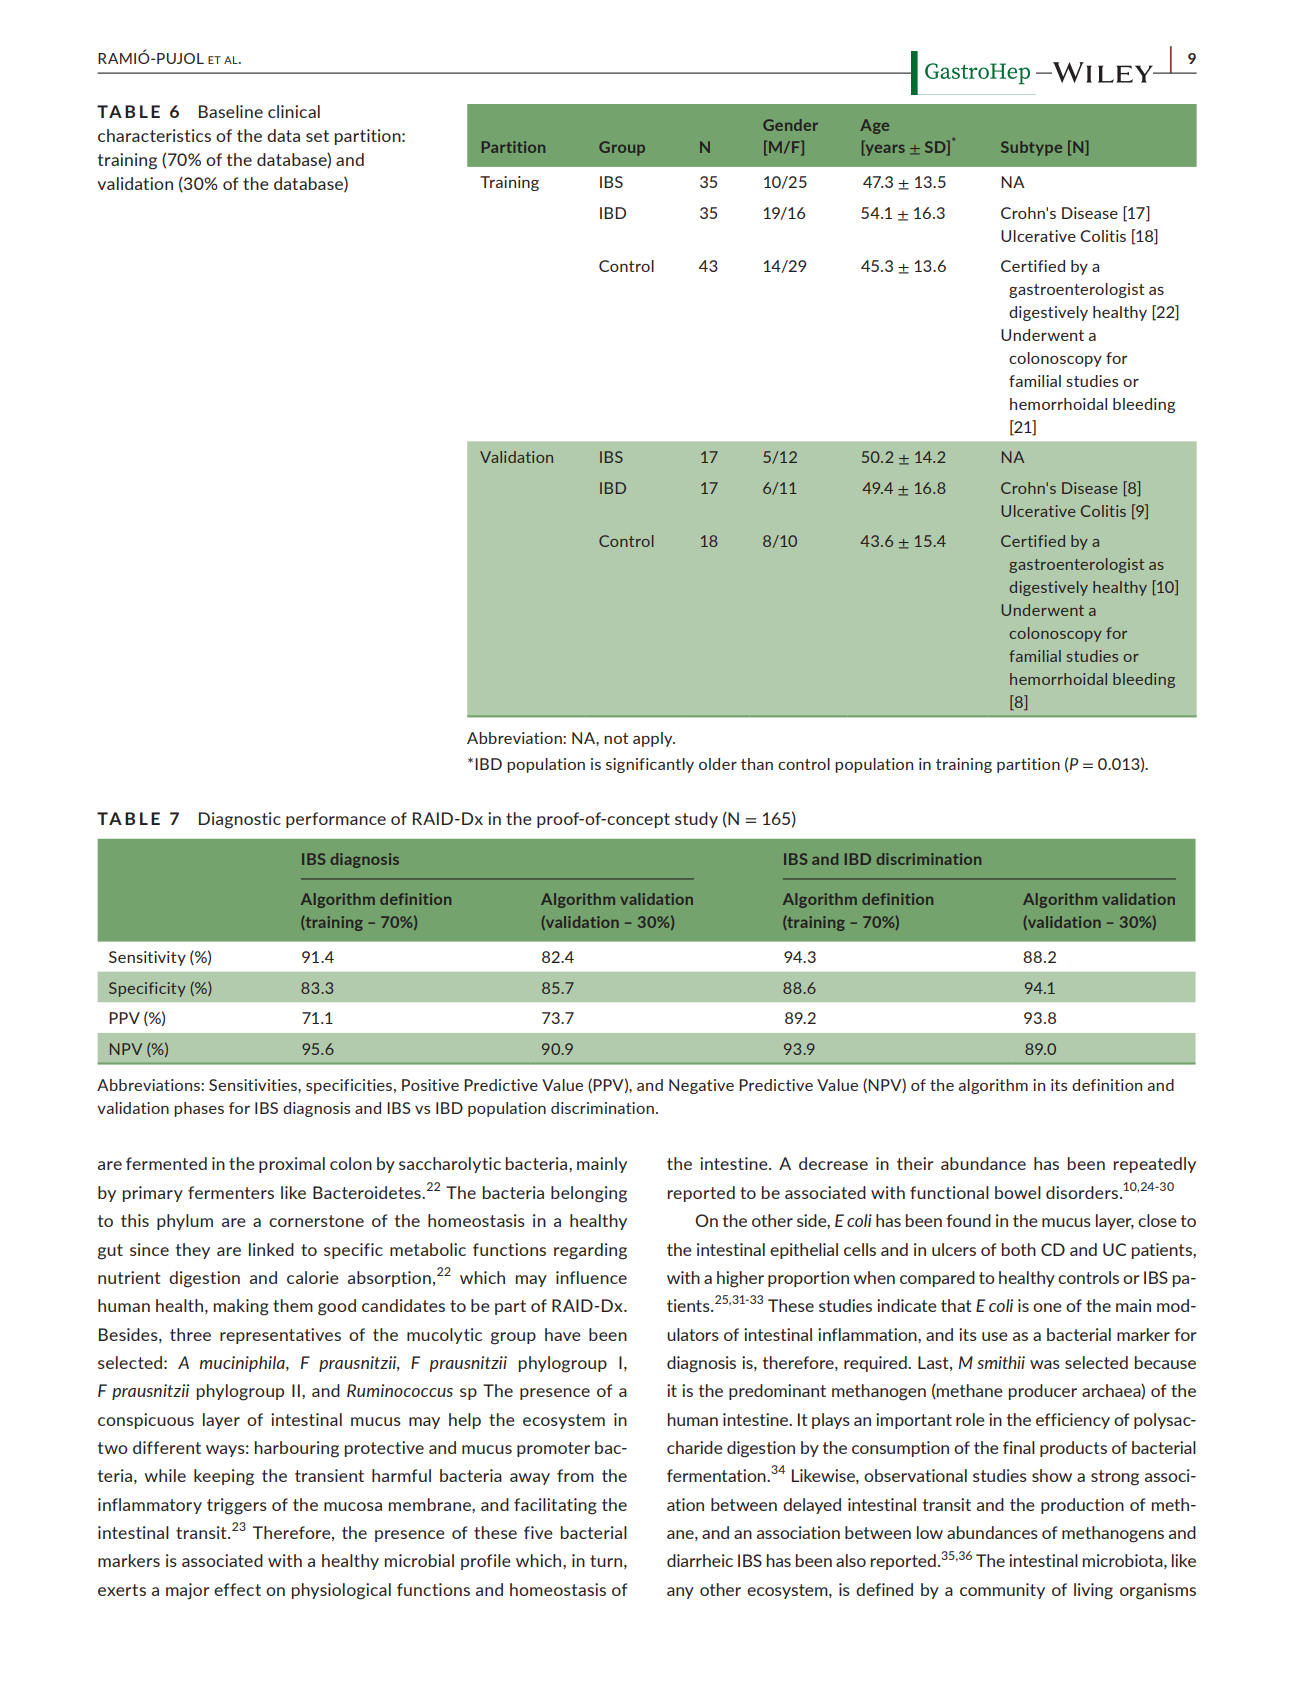 This page has height=1706, width=1298. Describe the element at coordinates (790, 125) in the page. I see `Gender` at that location.
